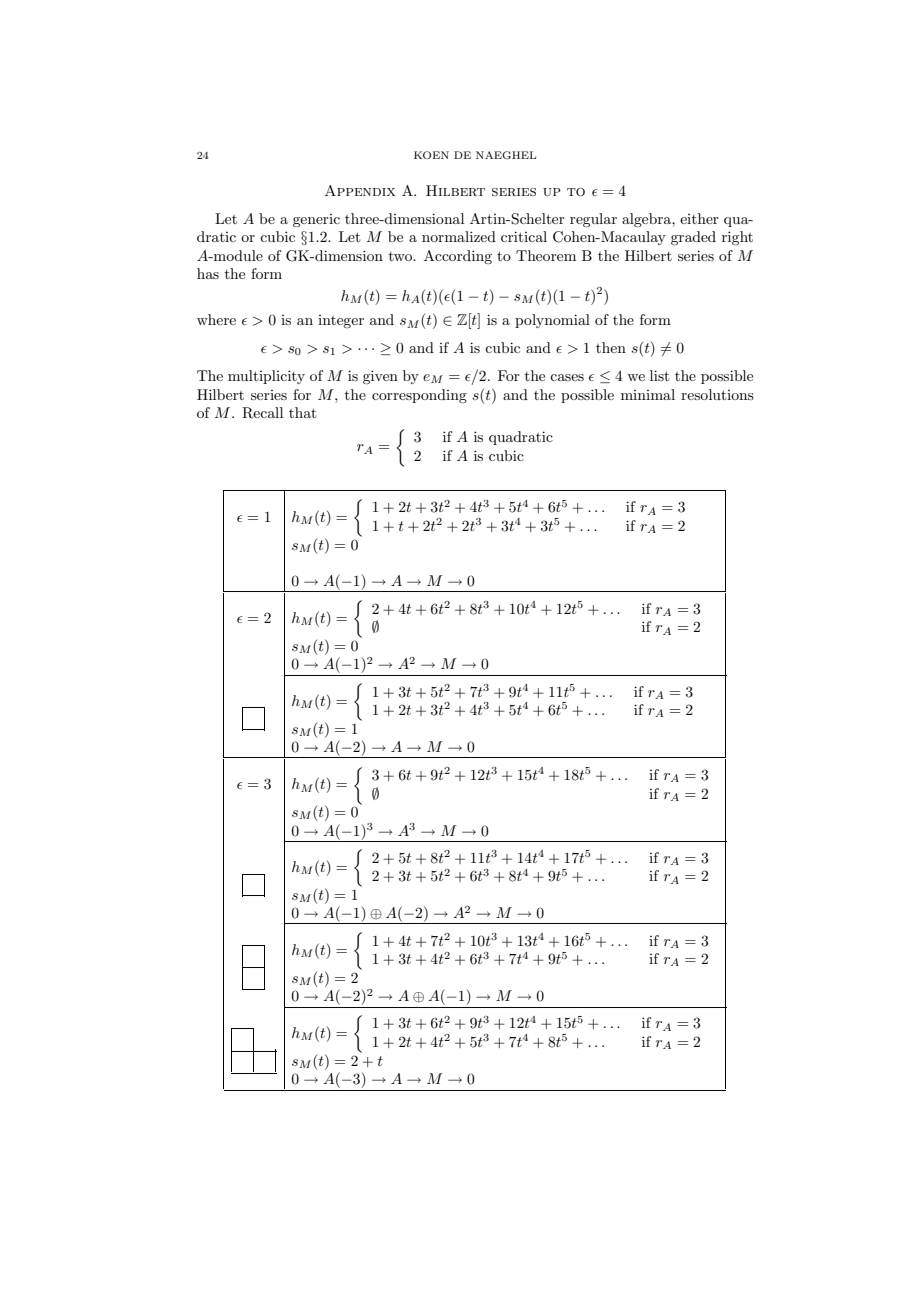  I want to click on polynomial, so click(552, 321).
